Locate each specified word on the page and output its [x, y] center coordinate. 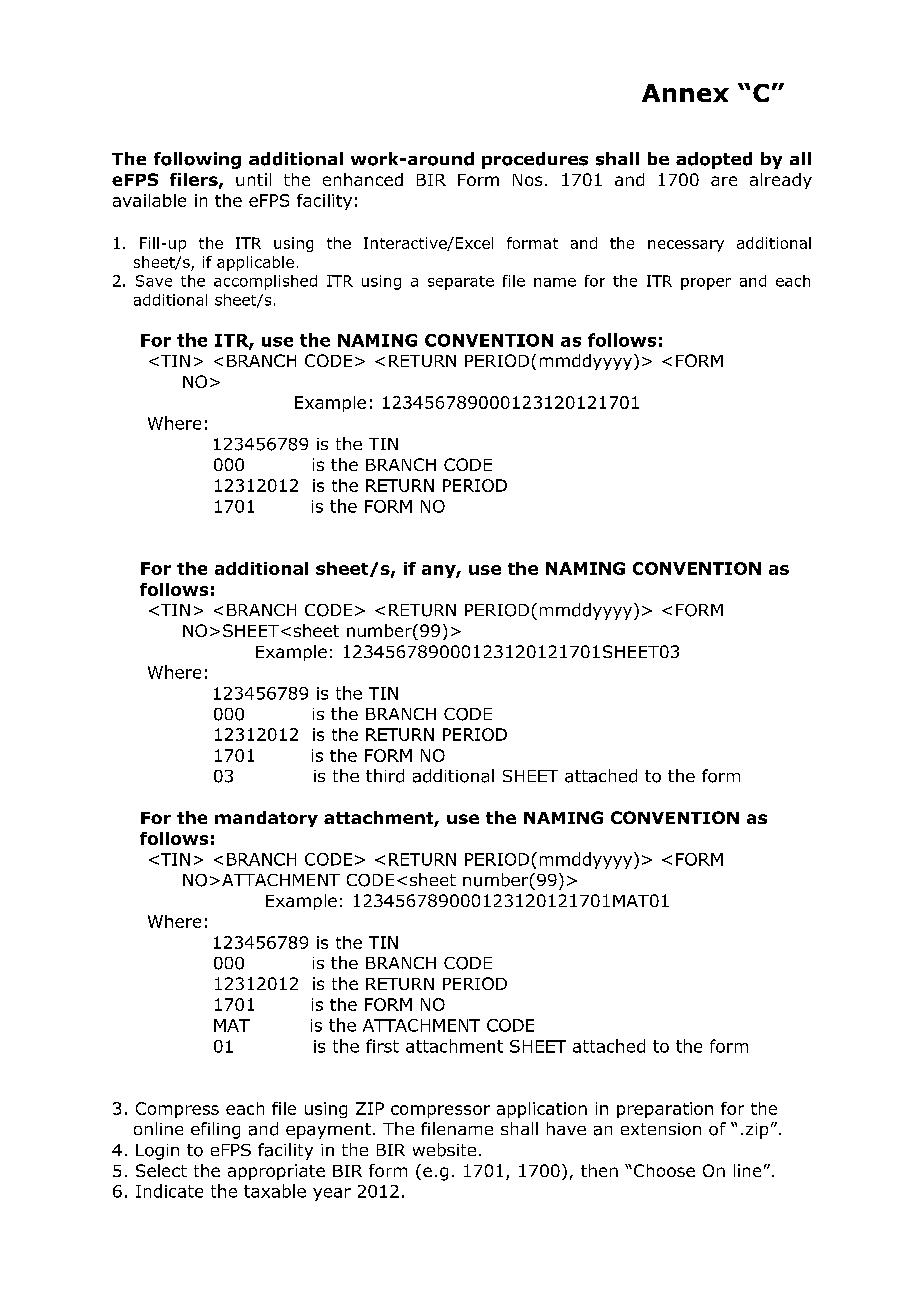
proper [706, 284]
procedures [535, 160]
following [197, 160]
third [385, 776]
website [444, 1150]
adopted [714, 160]
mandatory [266, 819]
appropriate [276, 1172]
